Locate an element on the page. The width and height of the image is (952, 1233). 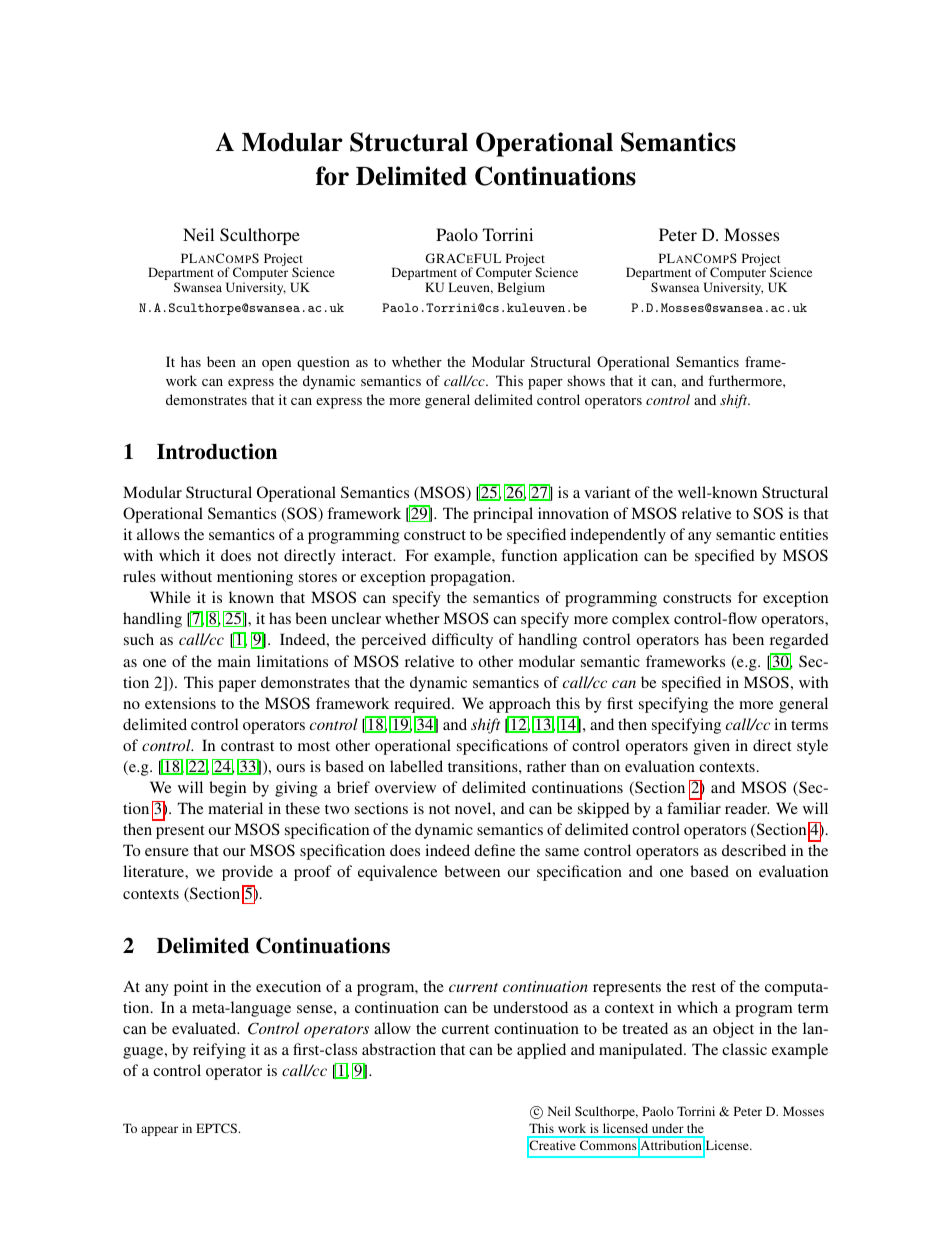
described is located at coordinates (754, 850).
